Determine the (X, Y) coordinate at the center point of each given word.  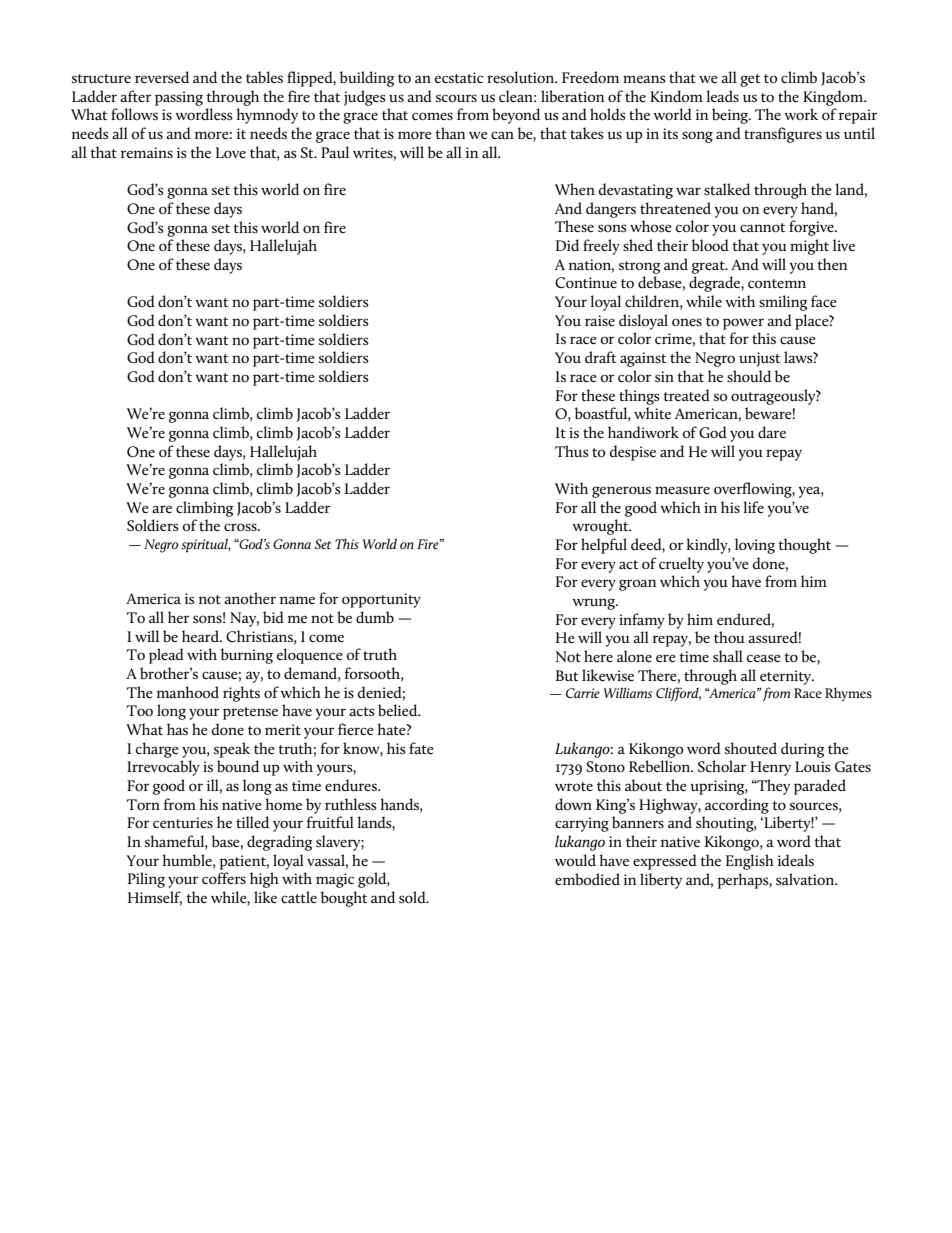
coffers (224, 878)
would (575, 860)
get (750, 80)
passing (179, 98)
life (753, 507)
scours (456, 98)
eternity (787, 677)
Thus (572, 451)
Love (231, 152)
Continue (586, 282)
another (250, 598)
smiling (783, 303)
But (567, 675)
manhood (188, 692)
